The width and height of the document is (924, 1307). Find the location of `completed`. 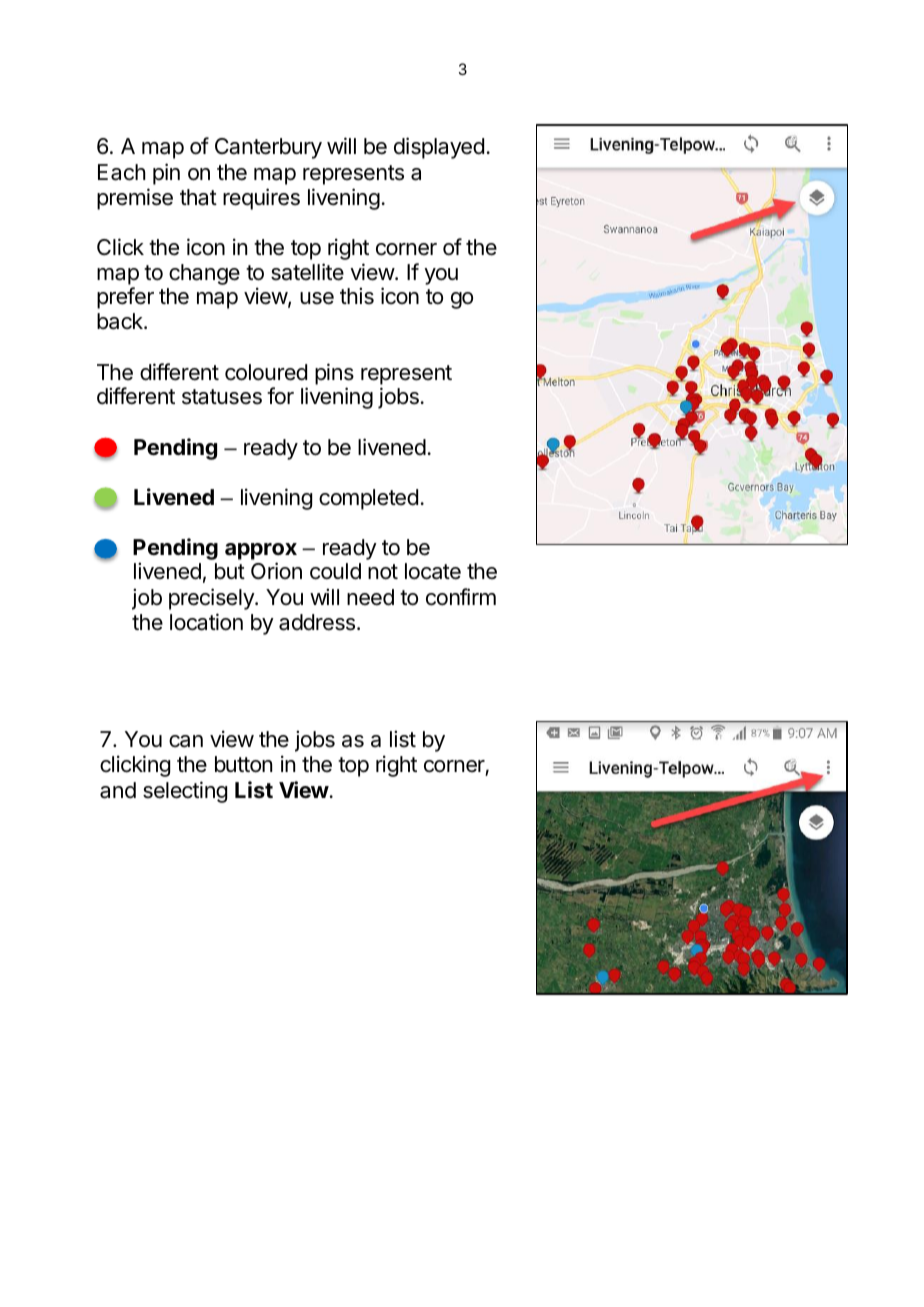

completed is located at coordinates (368, 499).
